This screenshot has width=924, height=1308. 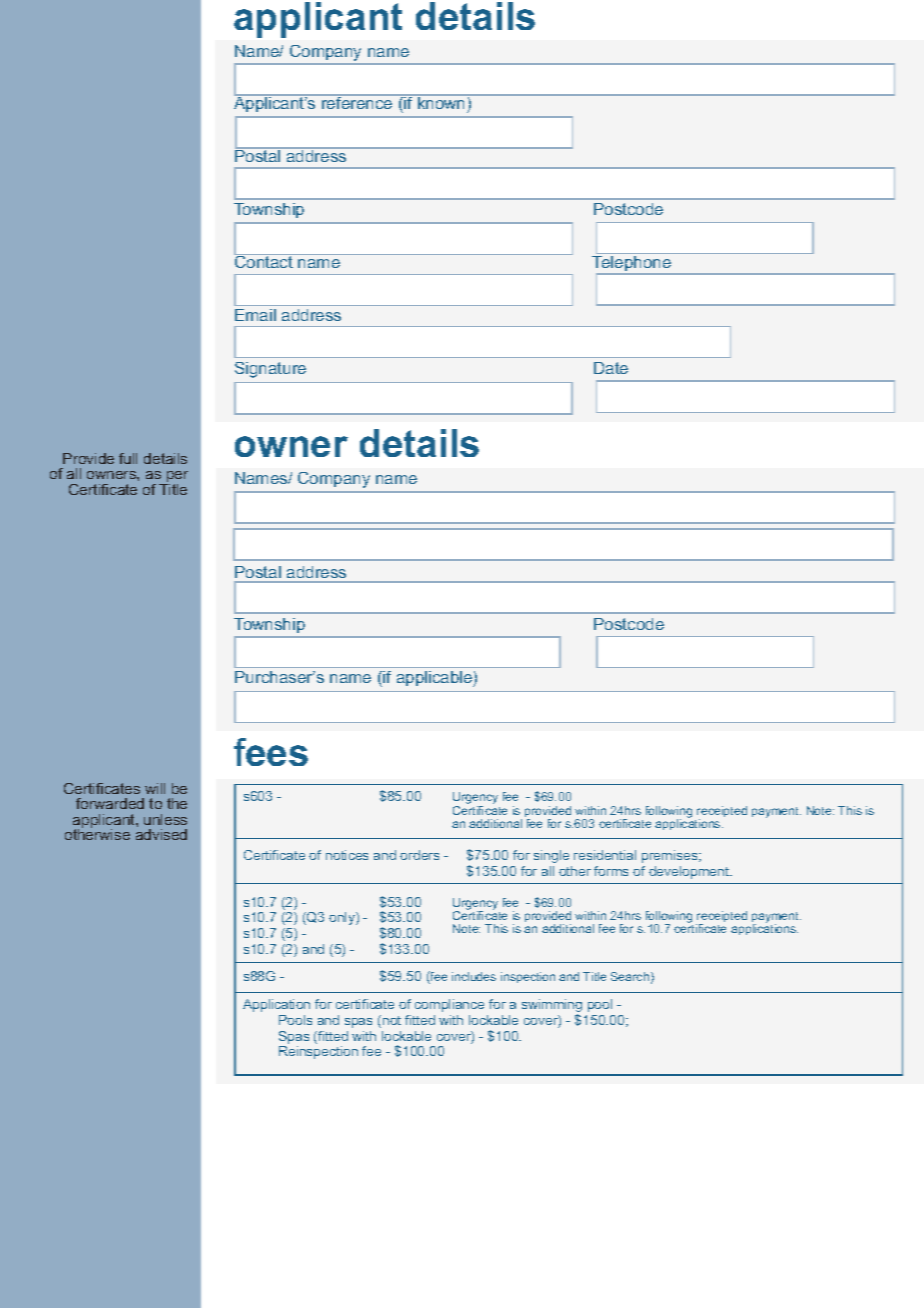 What do you see at coordinates (255, 315) in the screenshot?
I see `Email` at bounding box center [255, 315].
